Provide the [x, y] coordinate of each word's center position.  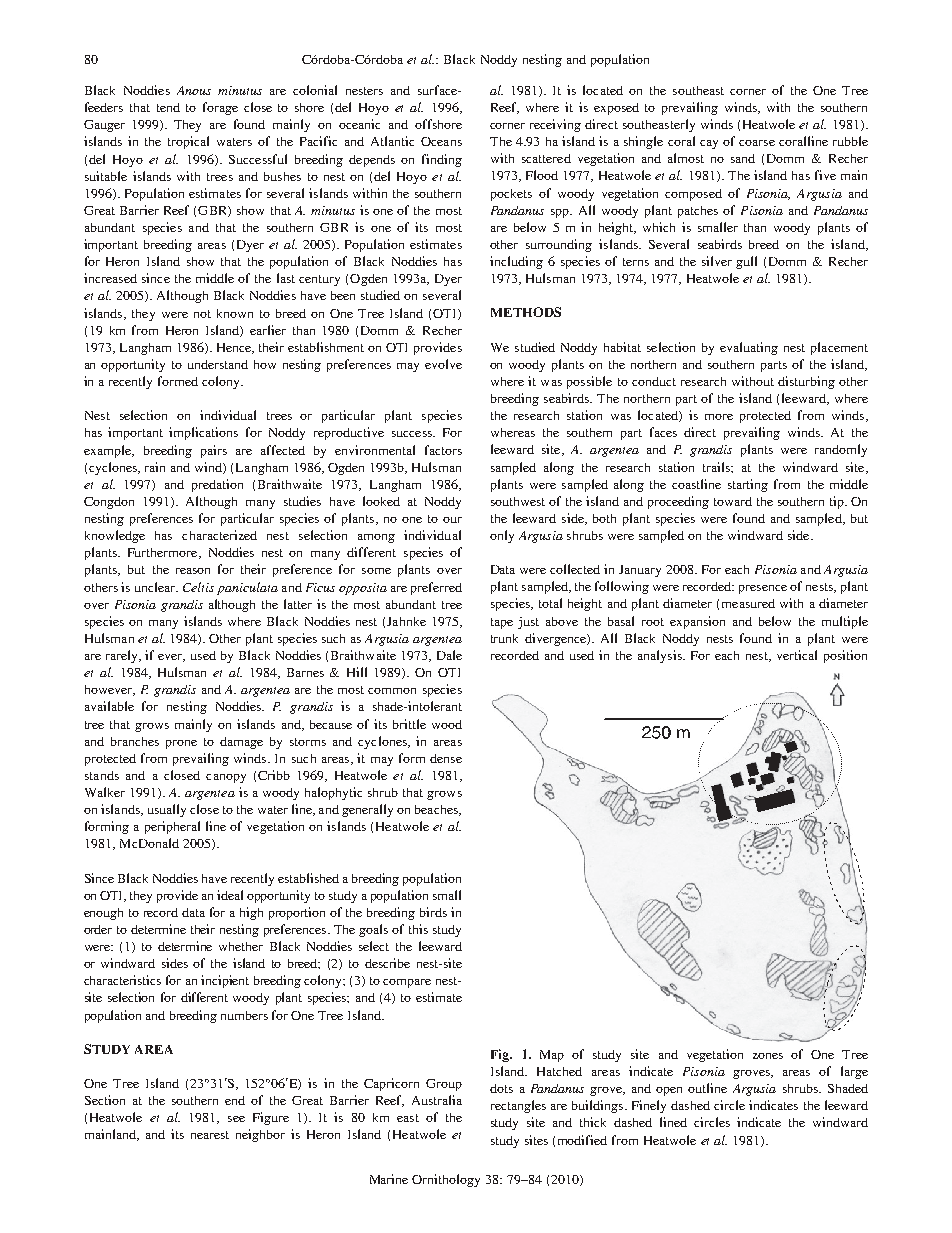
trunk [504, 638]
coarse [757, 143]
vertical [797, 655]
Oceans [441, 141]
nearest [210, 1135]
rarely [123, 656]
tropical [188, 142]
